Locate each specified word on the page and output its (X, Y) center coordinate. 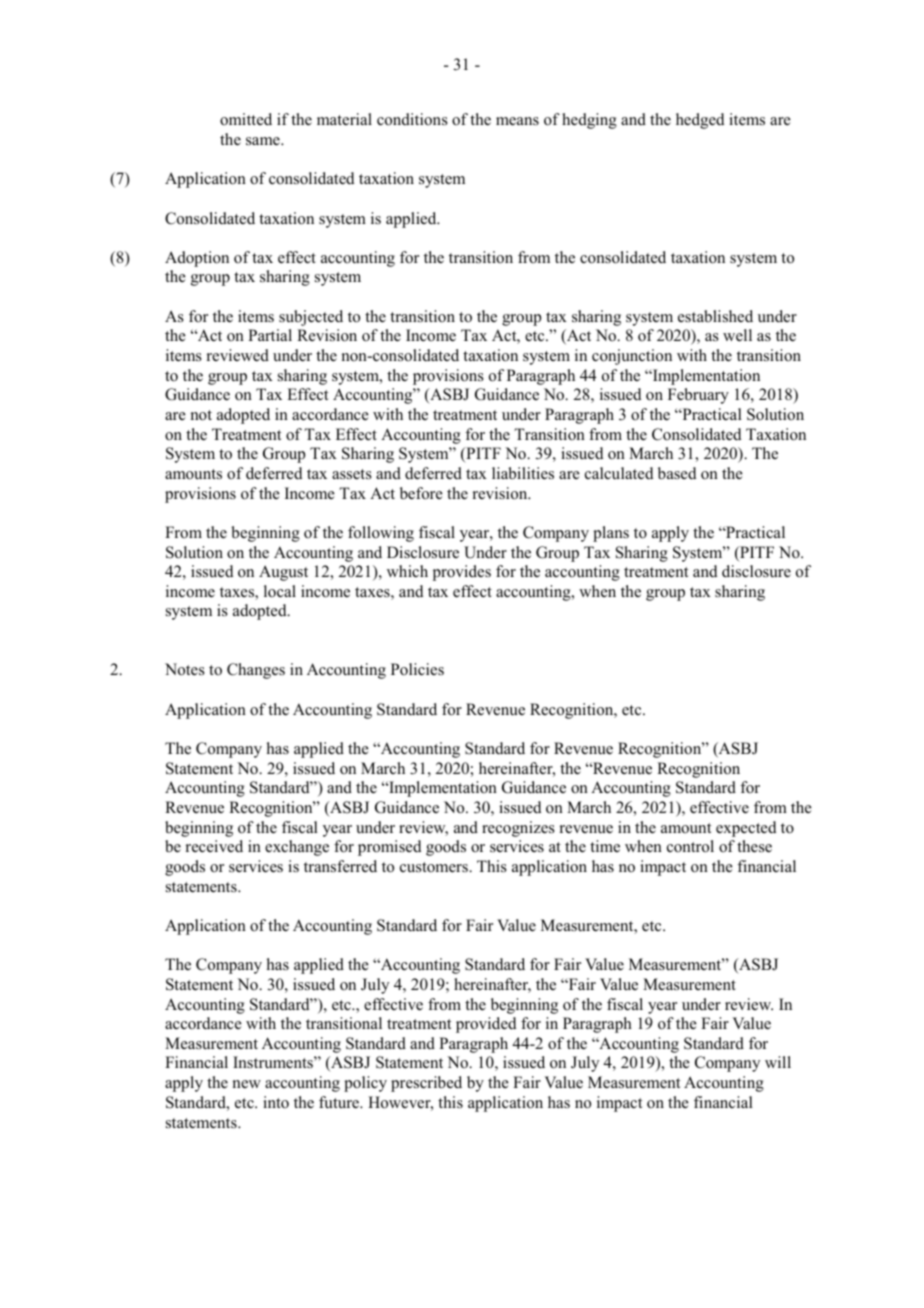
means (517, 121)
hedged (700, 121)
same (264, 141)
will (778, 1062)
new (247, 1084)
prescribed (426, 1084)
